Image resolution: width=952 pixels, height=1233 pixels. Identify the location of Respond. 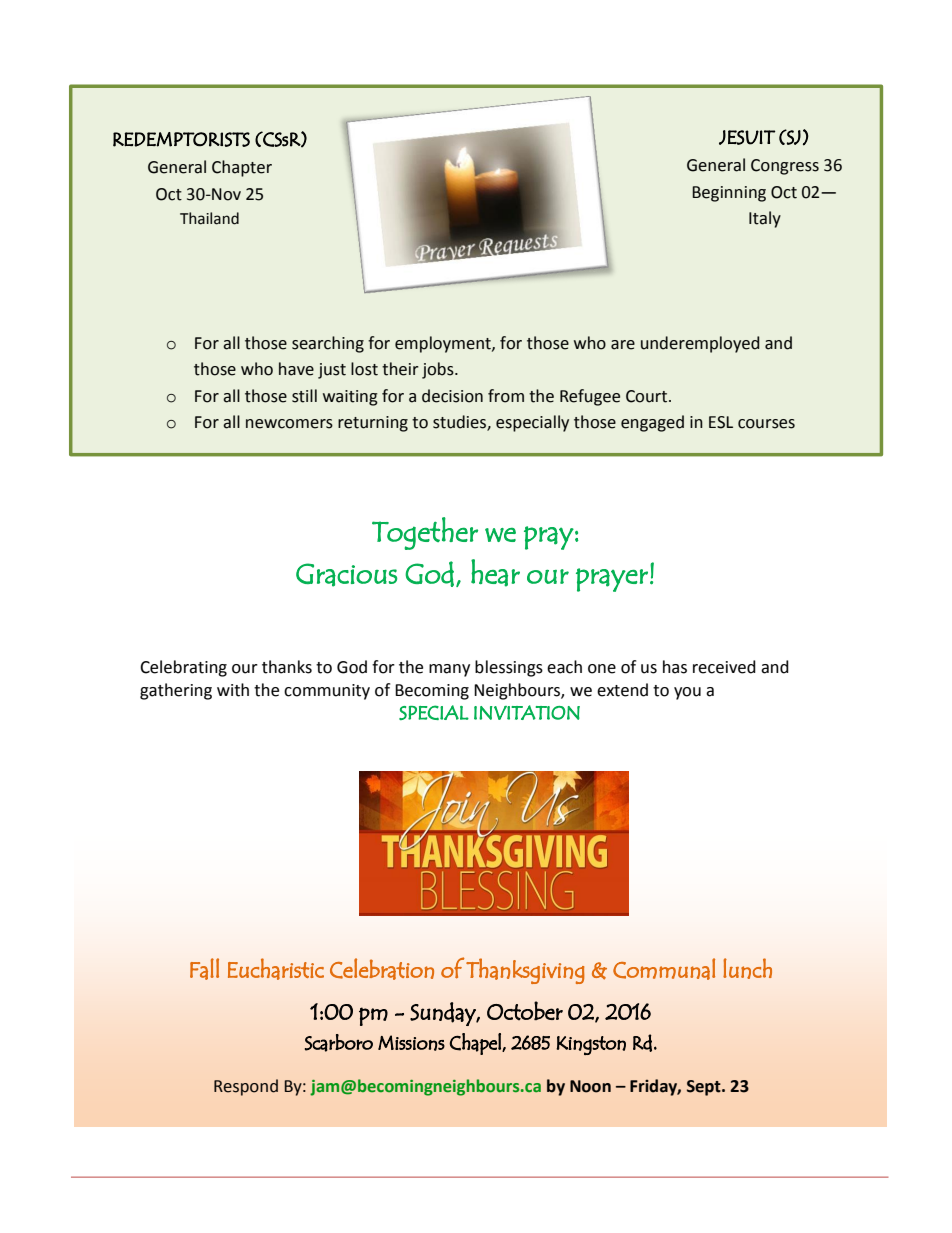
(246, 1087).
